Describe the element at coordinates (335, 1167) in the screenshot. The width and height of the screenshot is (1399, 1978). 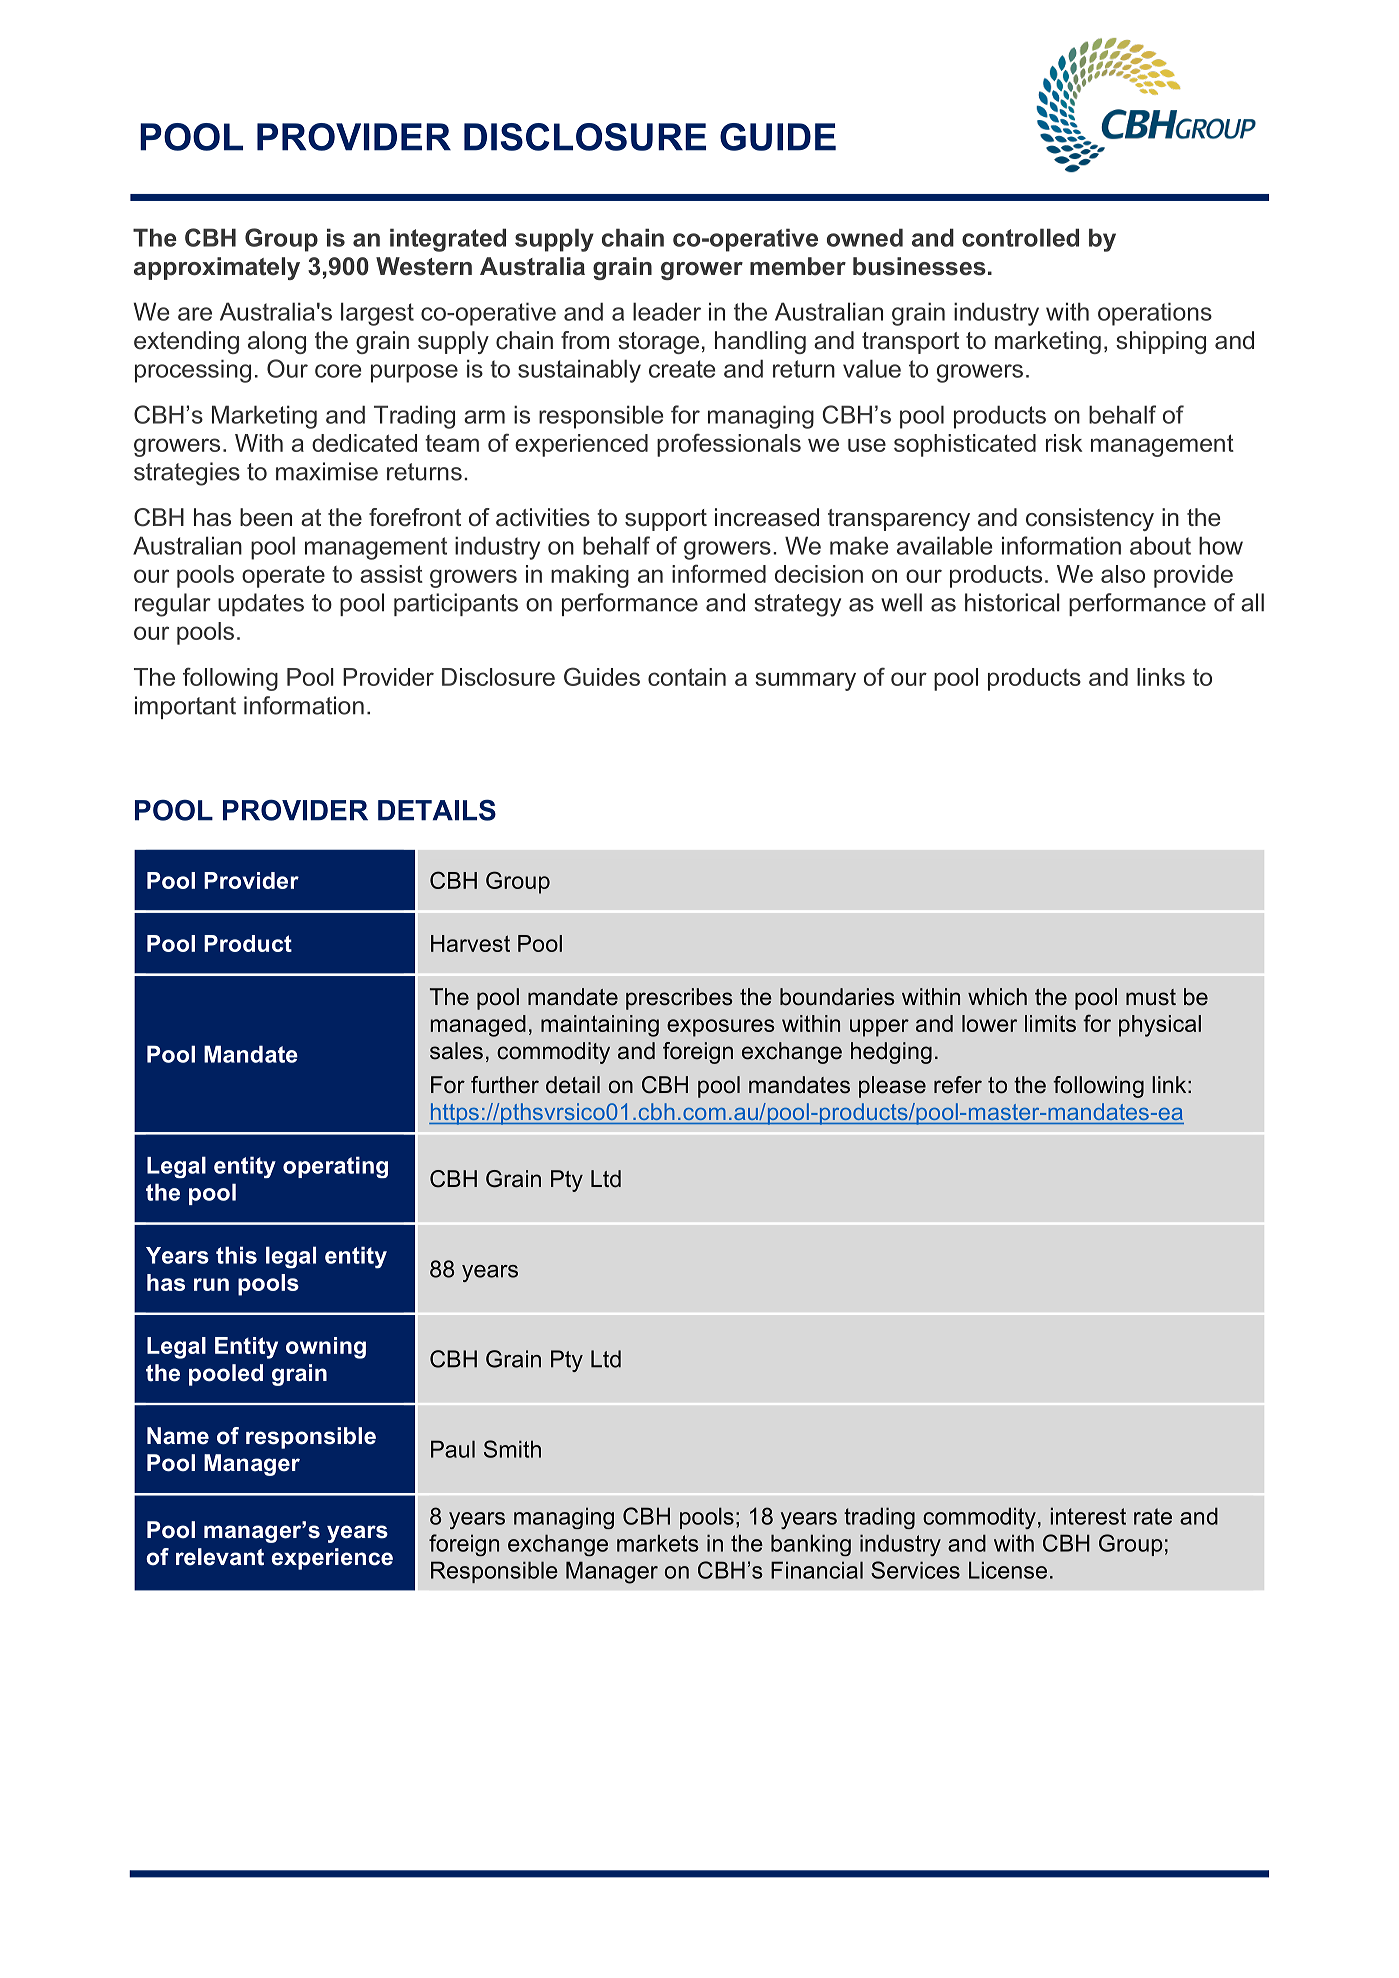
I see `operating` at that location.
